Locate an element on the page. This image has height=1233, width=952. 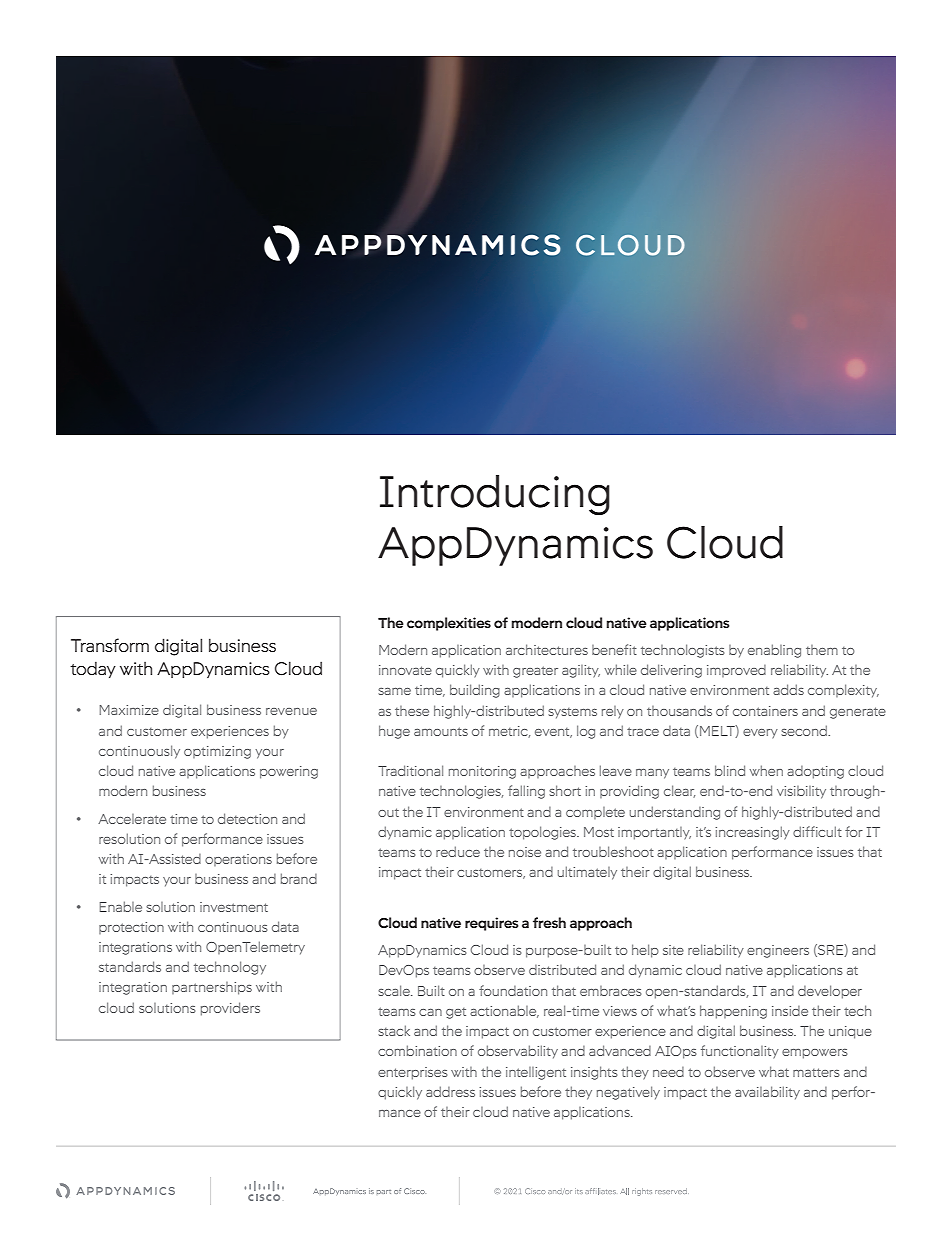
falling is located at coordinates (526, 792).
